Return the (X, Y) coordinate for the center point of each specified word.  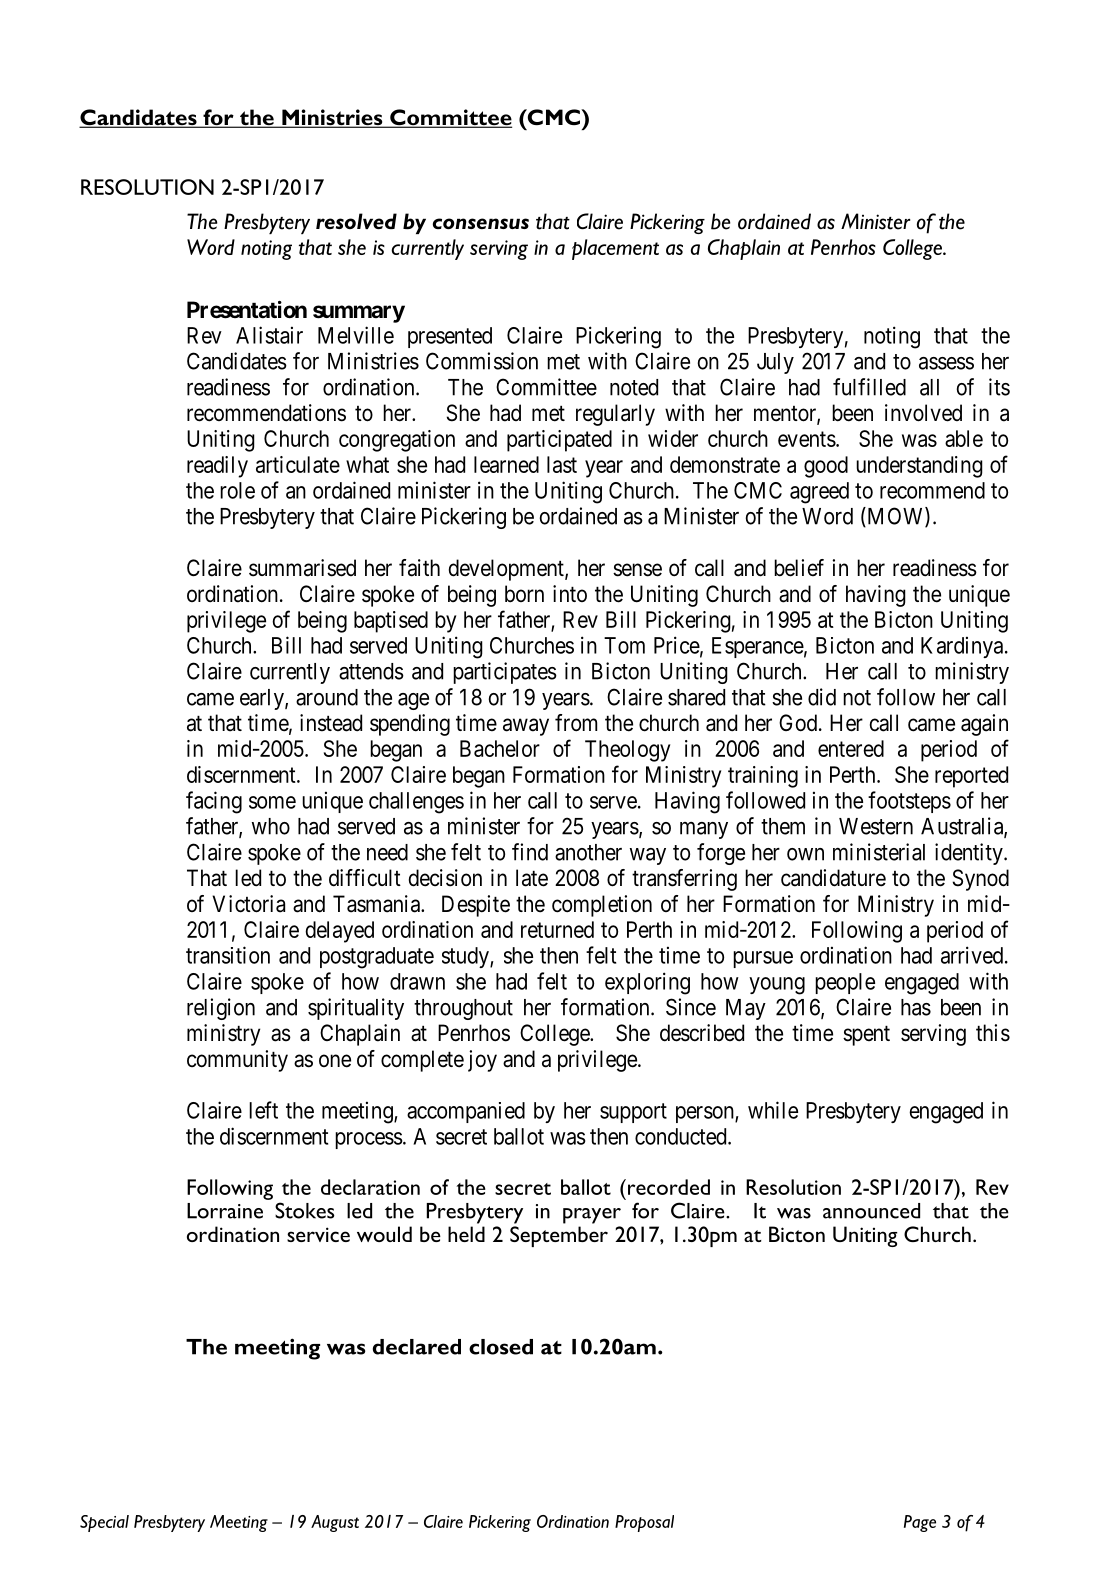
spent (866, 1036)
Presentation (247, 310)
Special (104, 1523)
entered (851, 748)
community (237, 1061)
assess (946, 363)
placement (615, 249)
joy (482, 1061)
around (327, 697)
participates (505, 673)
